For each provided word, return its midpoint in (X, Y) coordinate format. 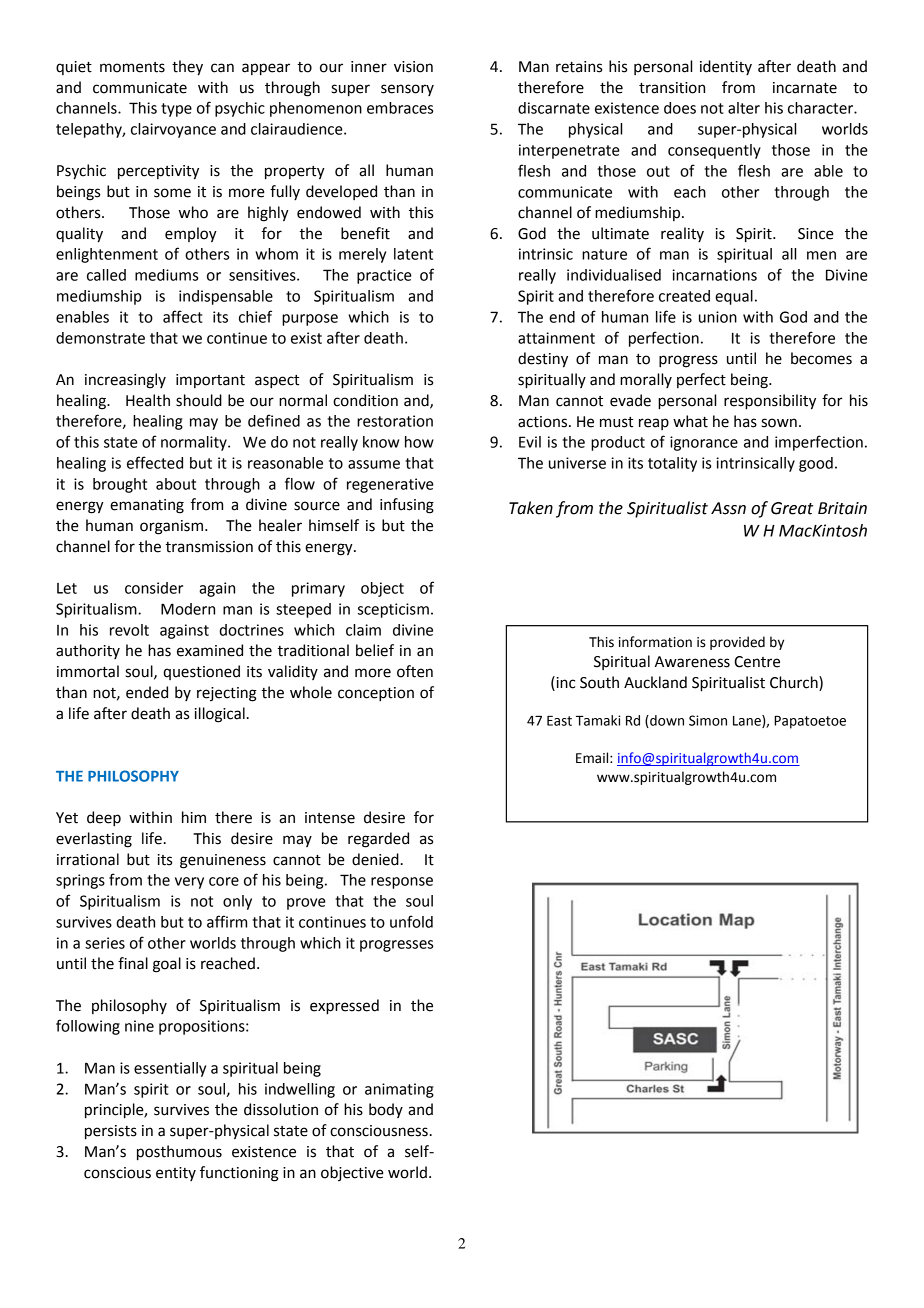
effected (155, 462)
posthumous (179, 1153)
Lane (748, 721)
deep (104, 819)
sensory (407, 90)
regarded (378, 840)
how (419, 442)
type (176, 110)
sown (779, 423)
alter (744, 108)
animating (399, 1090)
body (386, 1110)
